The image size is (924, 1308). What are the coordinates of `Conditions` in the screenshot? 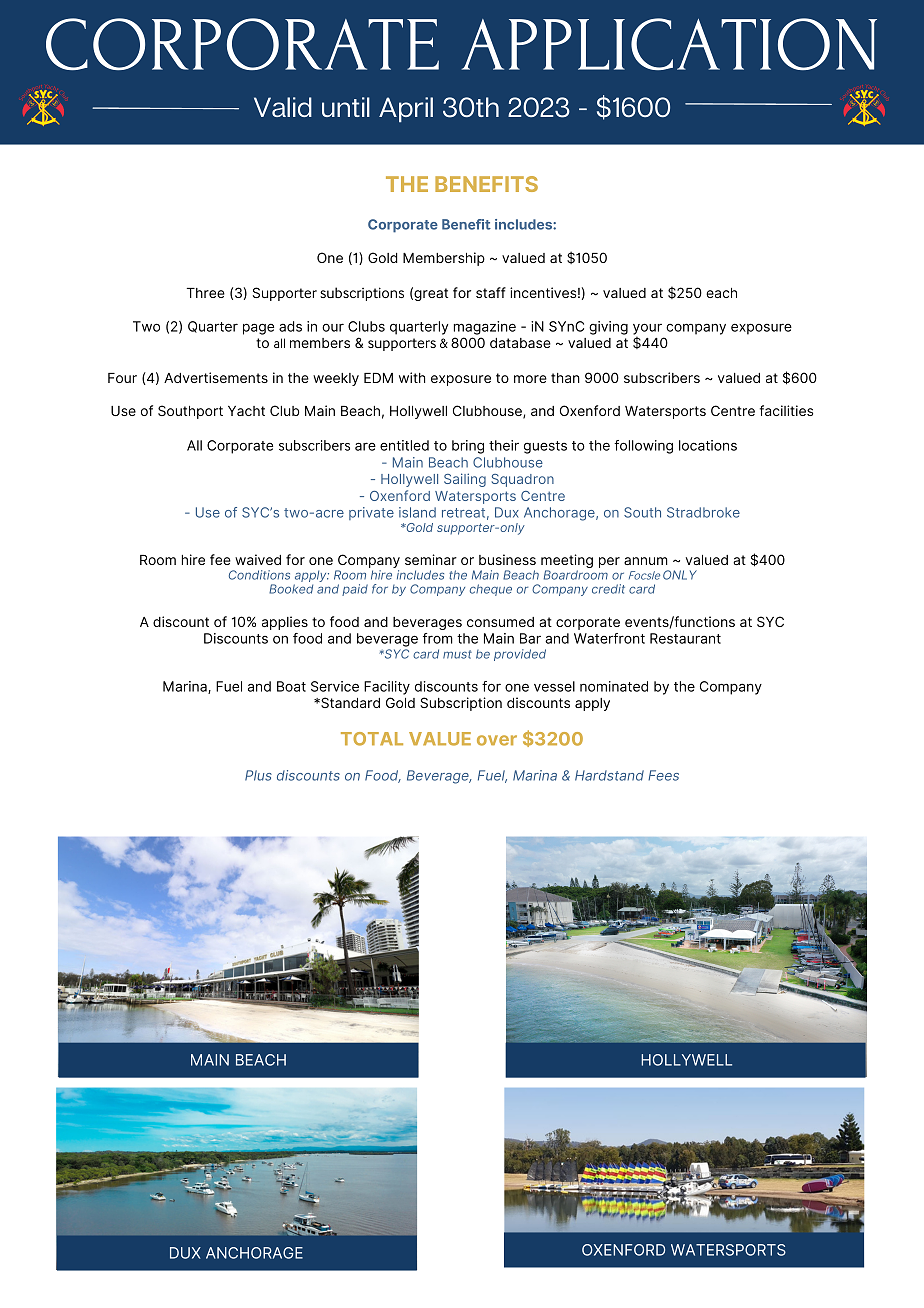 It's located at (259, 575).
